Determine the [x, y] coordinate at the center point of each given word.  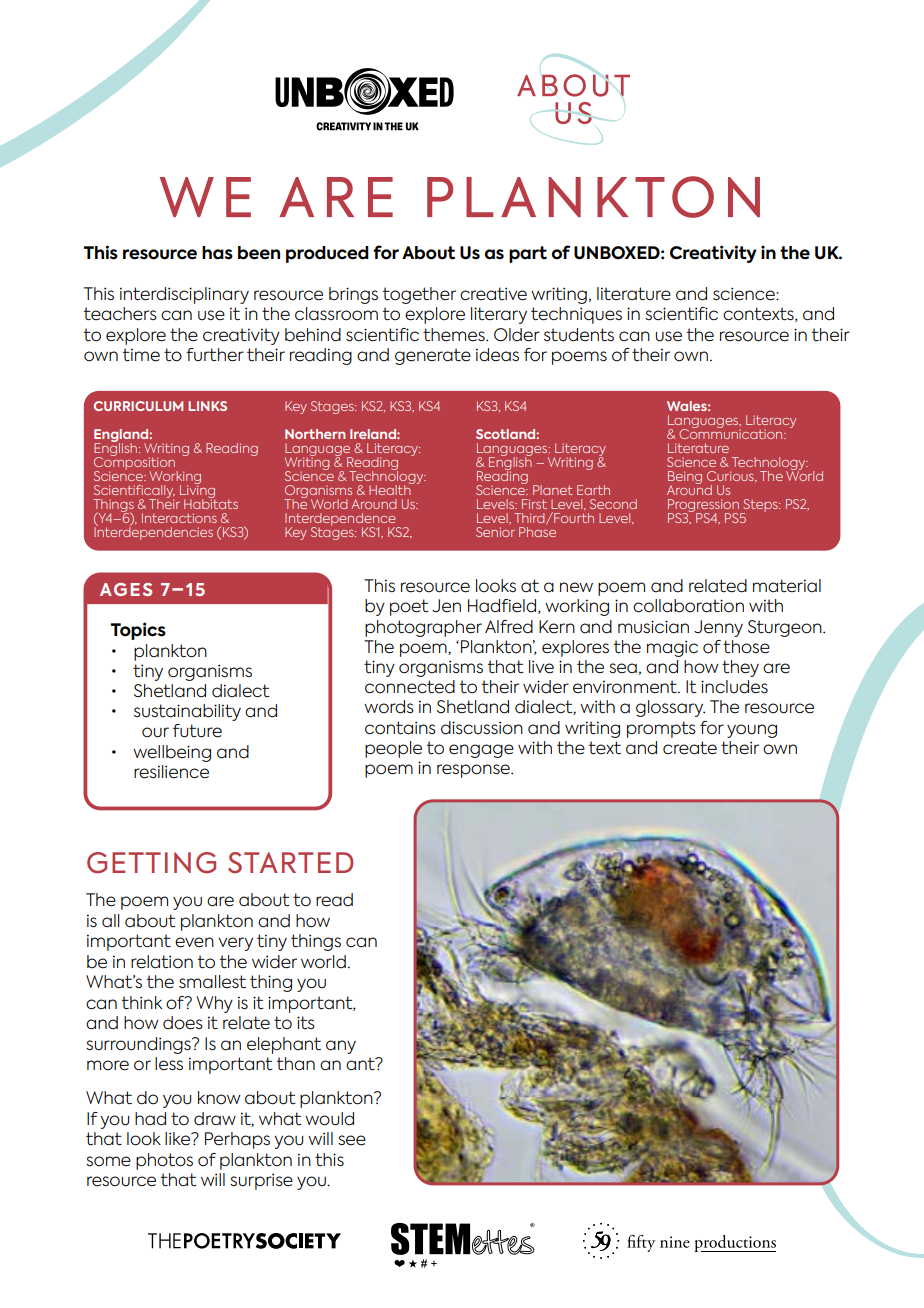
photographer [423, 628]
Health [391, 488]
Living [197, 491]
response [474, 771]
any [341, 1047]
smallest [212, 982]
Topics [138, 631]
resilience [171, 772]
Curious [731, 476]
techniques [576, 315]
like [179, 1139]
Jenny [718, 628]
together [419, 295]
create [690, 748]
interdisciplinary [184, 295]
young [752, 731]
